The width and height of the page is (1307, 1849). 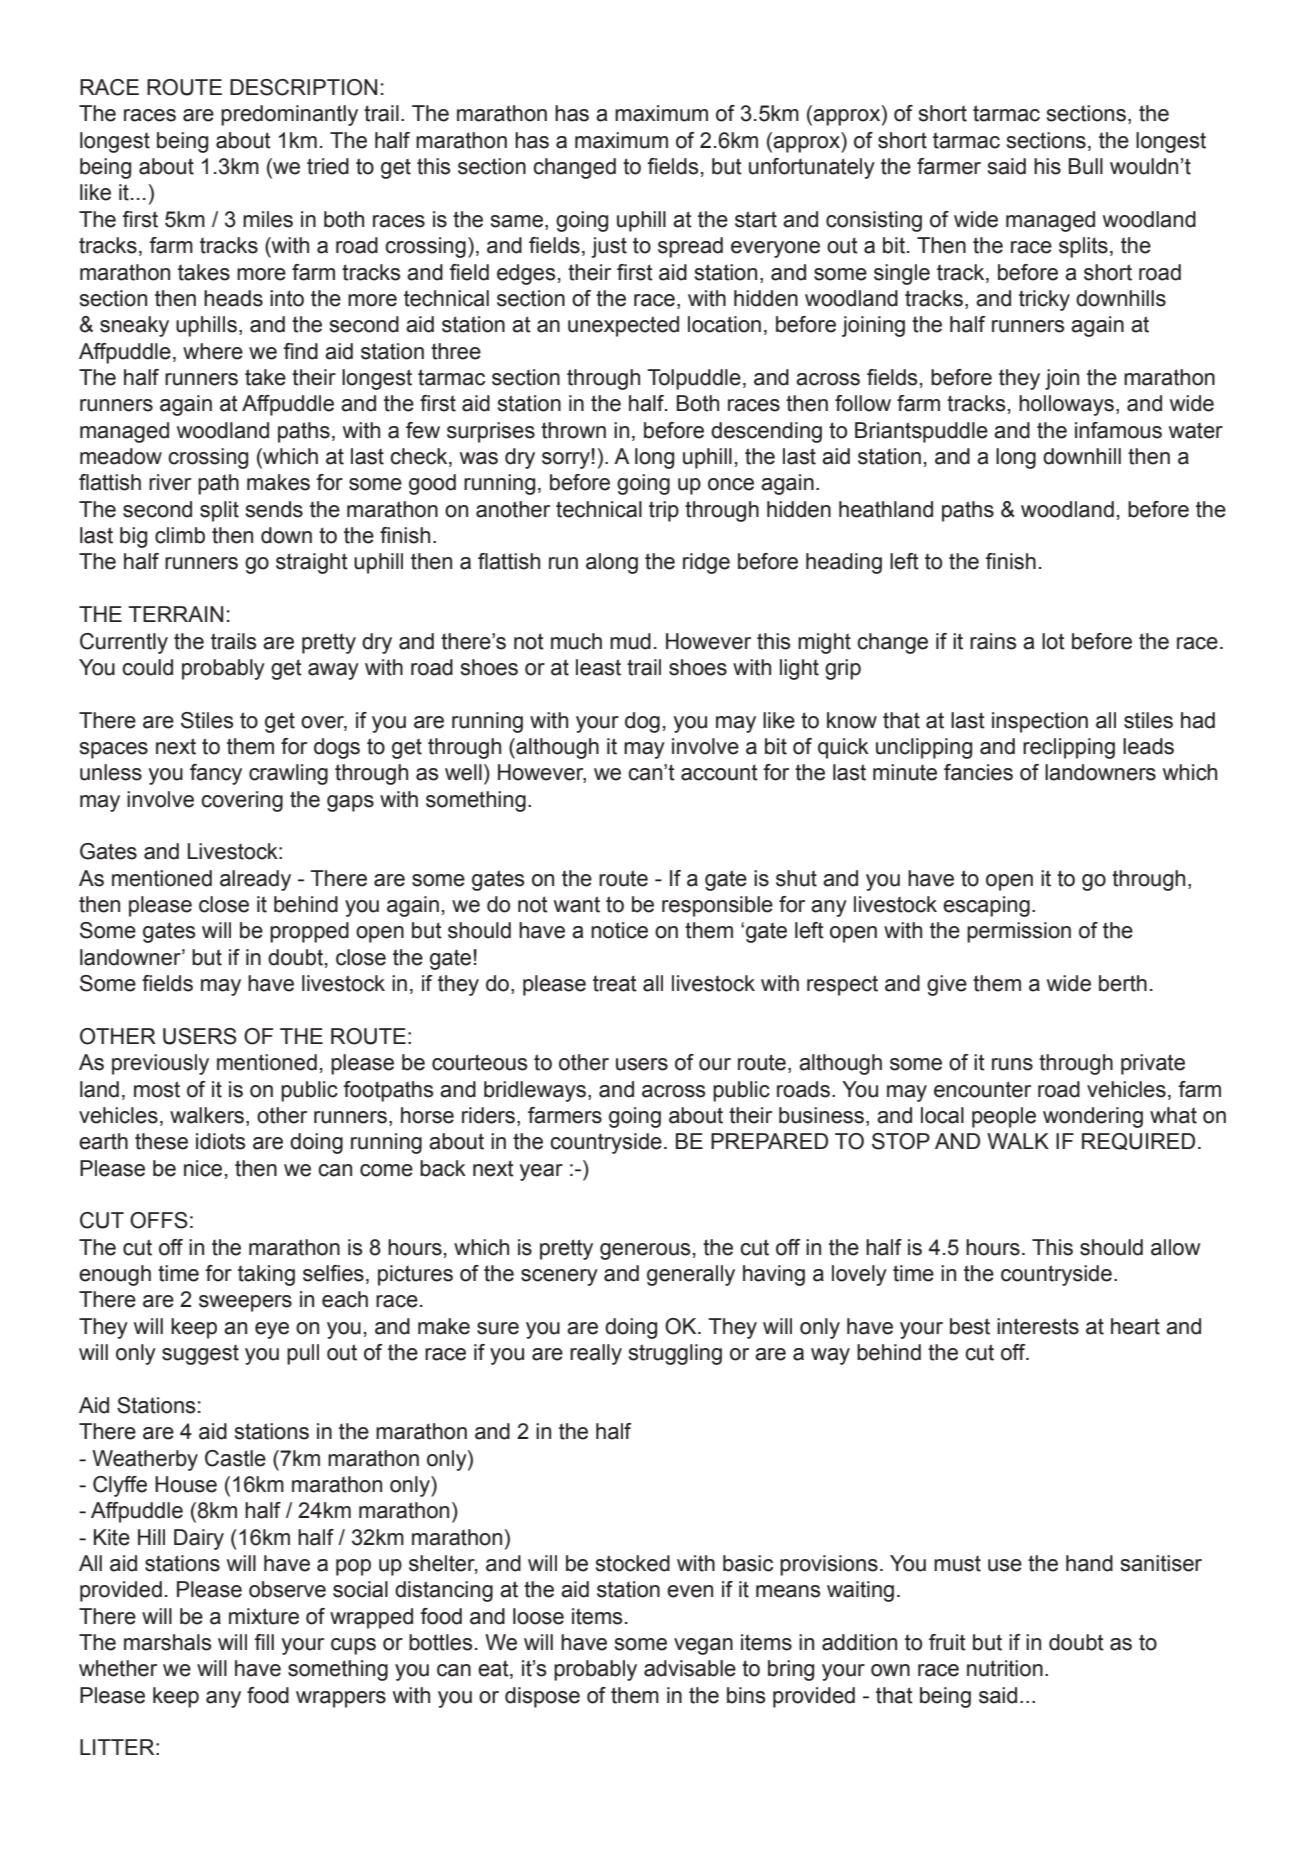 I want to click on predominantly, so click(x=289, y=115).
